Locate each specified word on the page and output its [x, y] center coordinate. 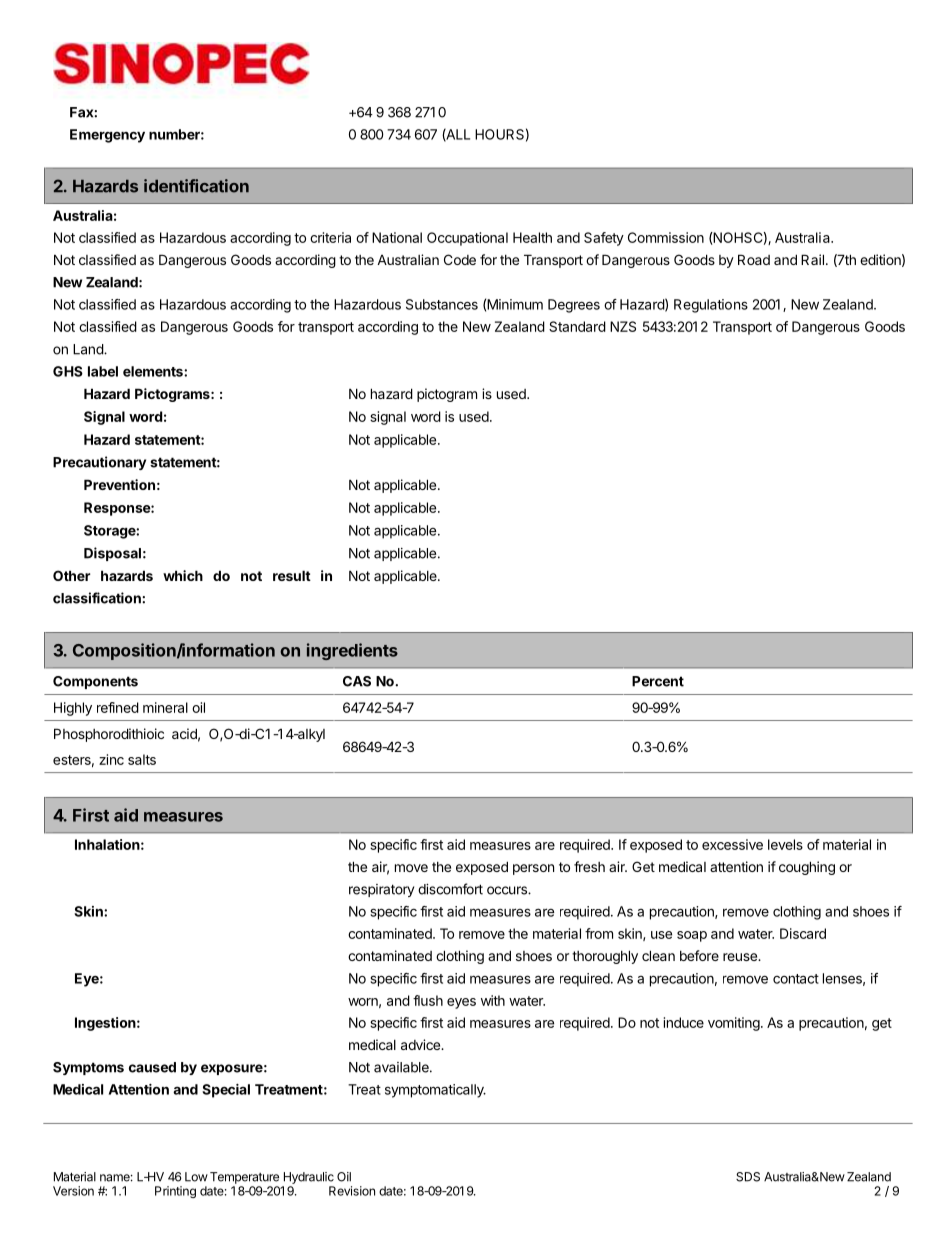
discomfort [450, 889]
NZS [623, 326]
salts [142, 759]
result [292, 575]
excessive [732, 844]
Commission [666, 237]
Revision [352, 1191]
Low [196, 1177]
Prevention [119, 484]
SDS [748, 1177]
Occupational [467, 239]
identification [196, 186]
